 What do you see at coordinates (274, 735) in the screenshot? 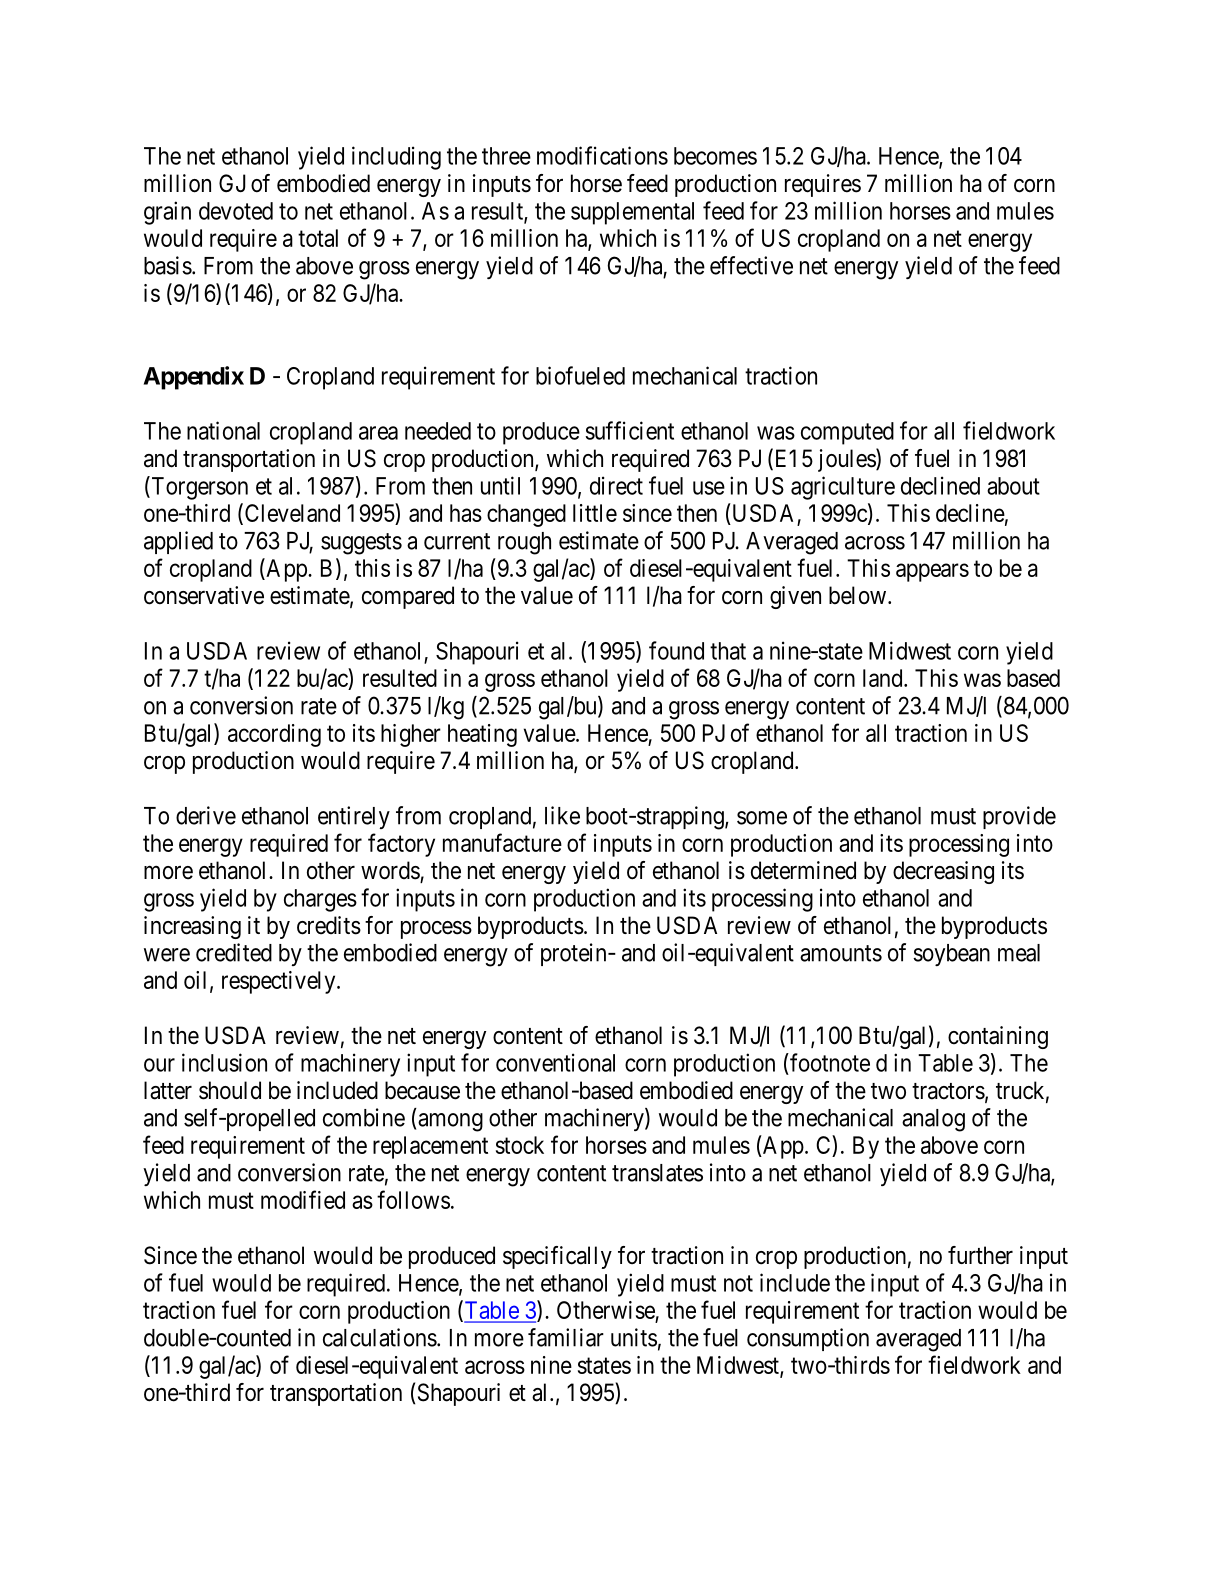
I see `according` at bounding box center [274, 735].
